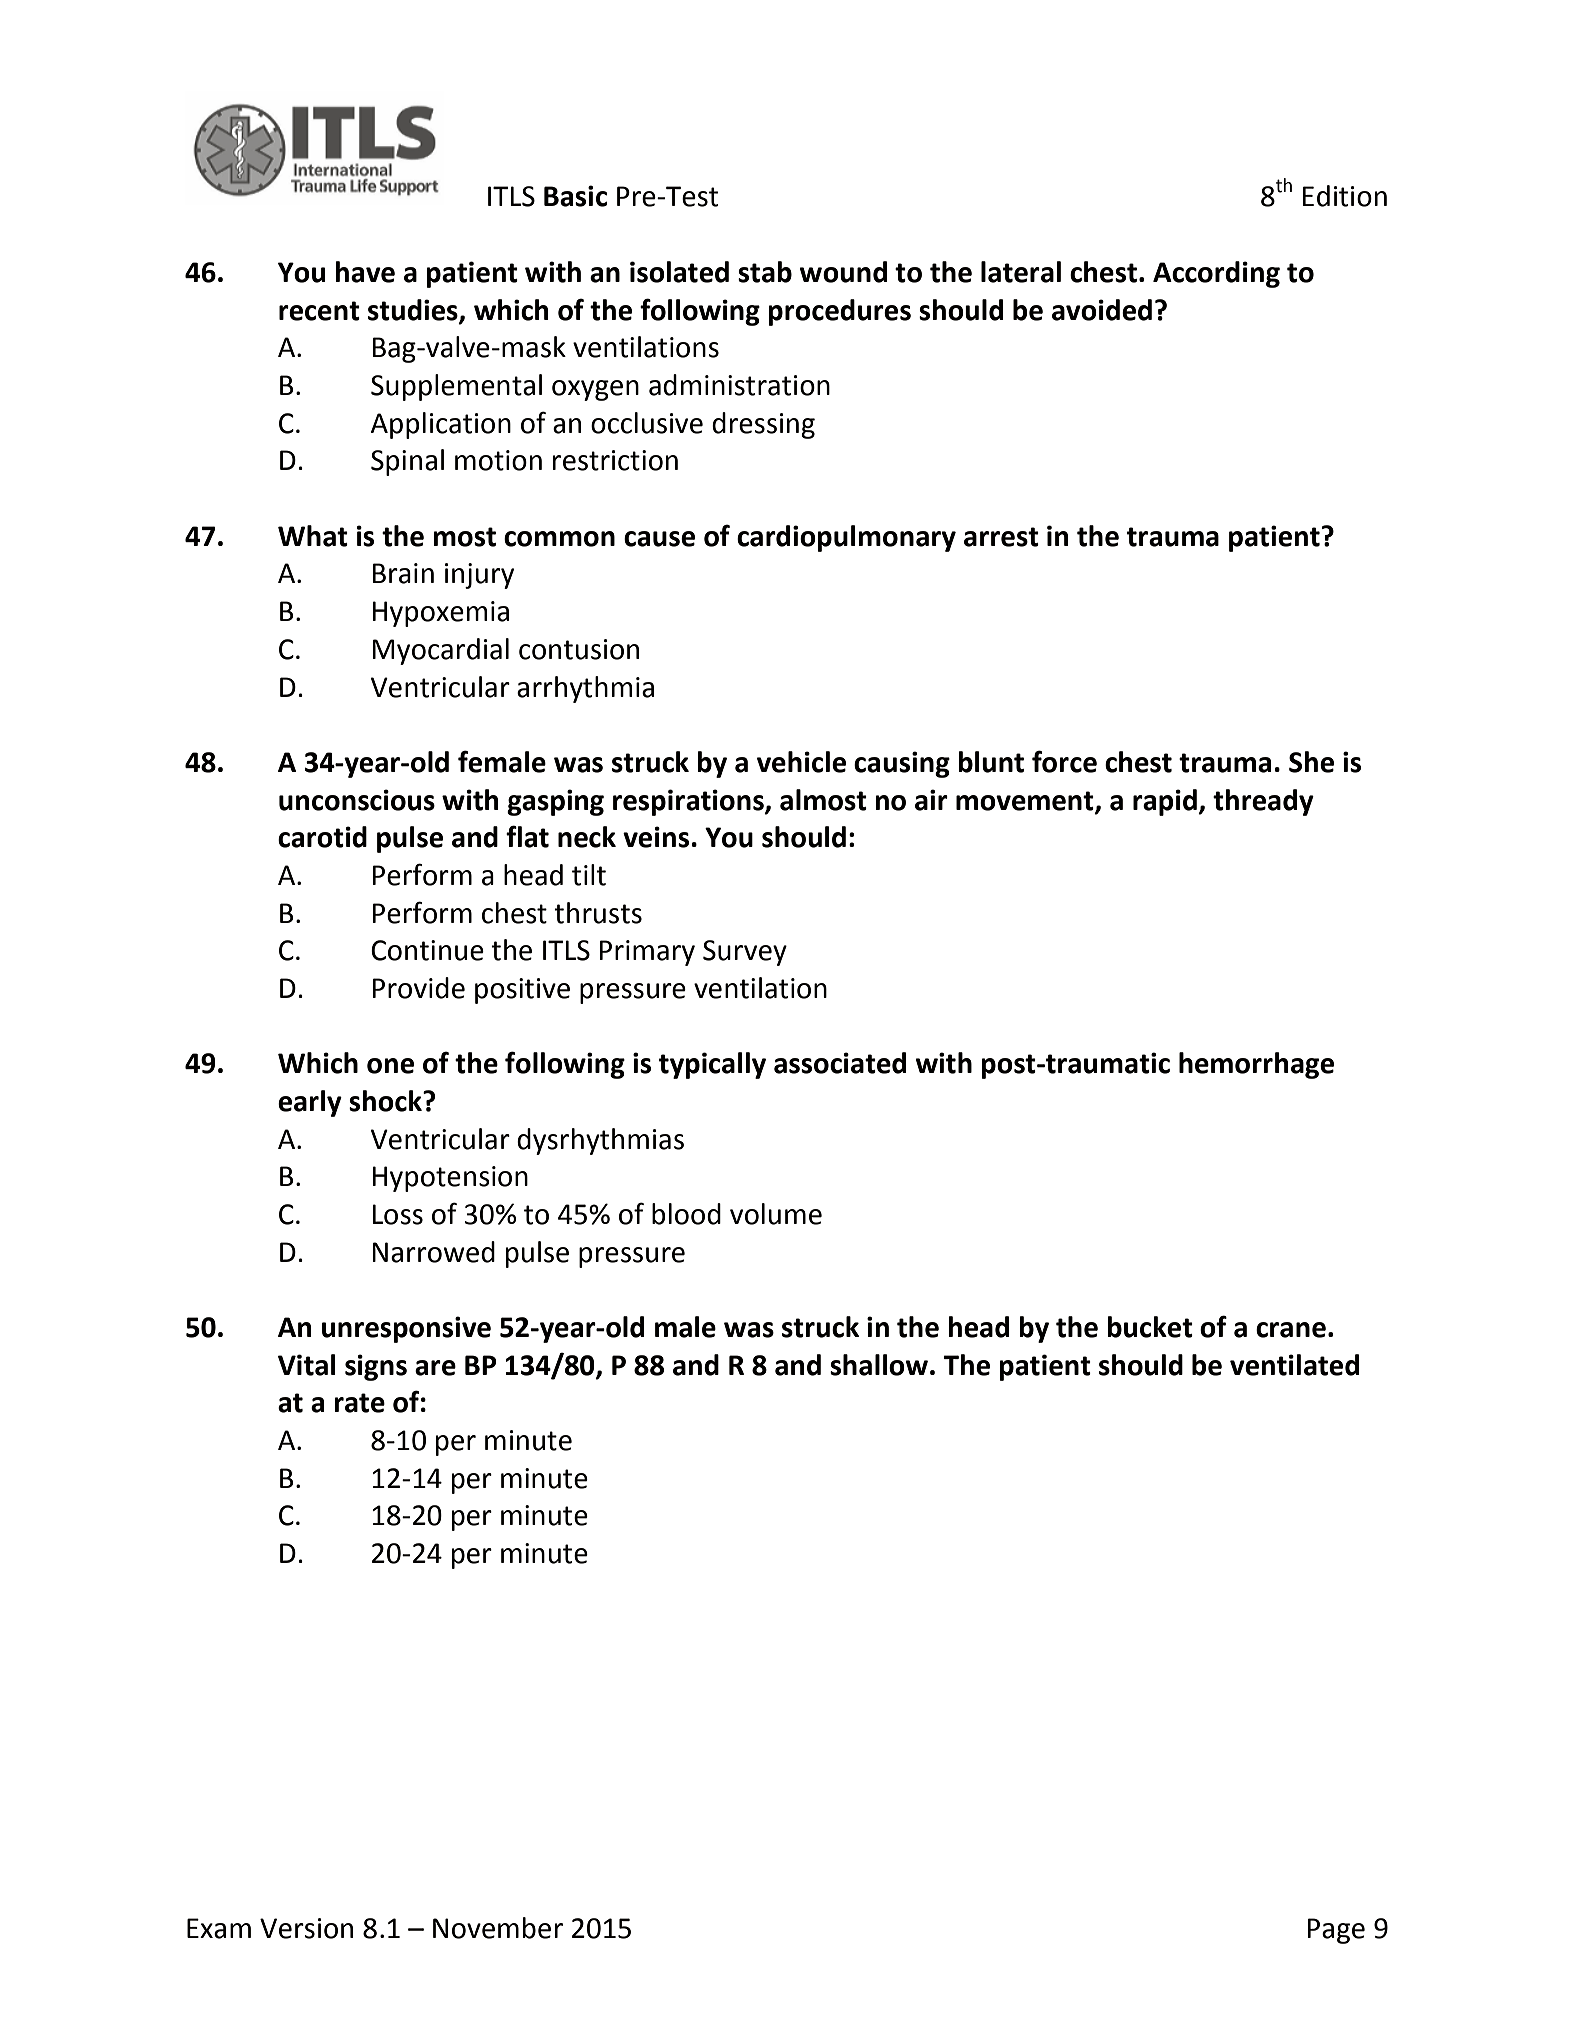  I want to click on unconscious, so click(357, 800).
